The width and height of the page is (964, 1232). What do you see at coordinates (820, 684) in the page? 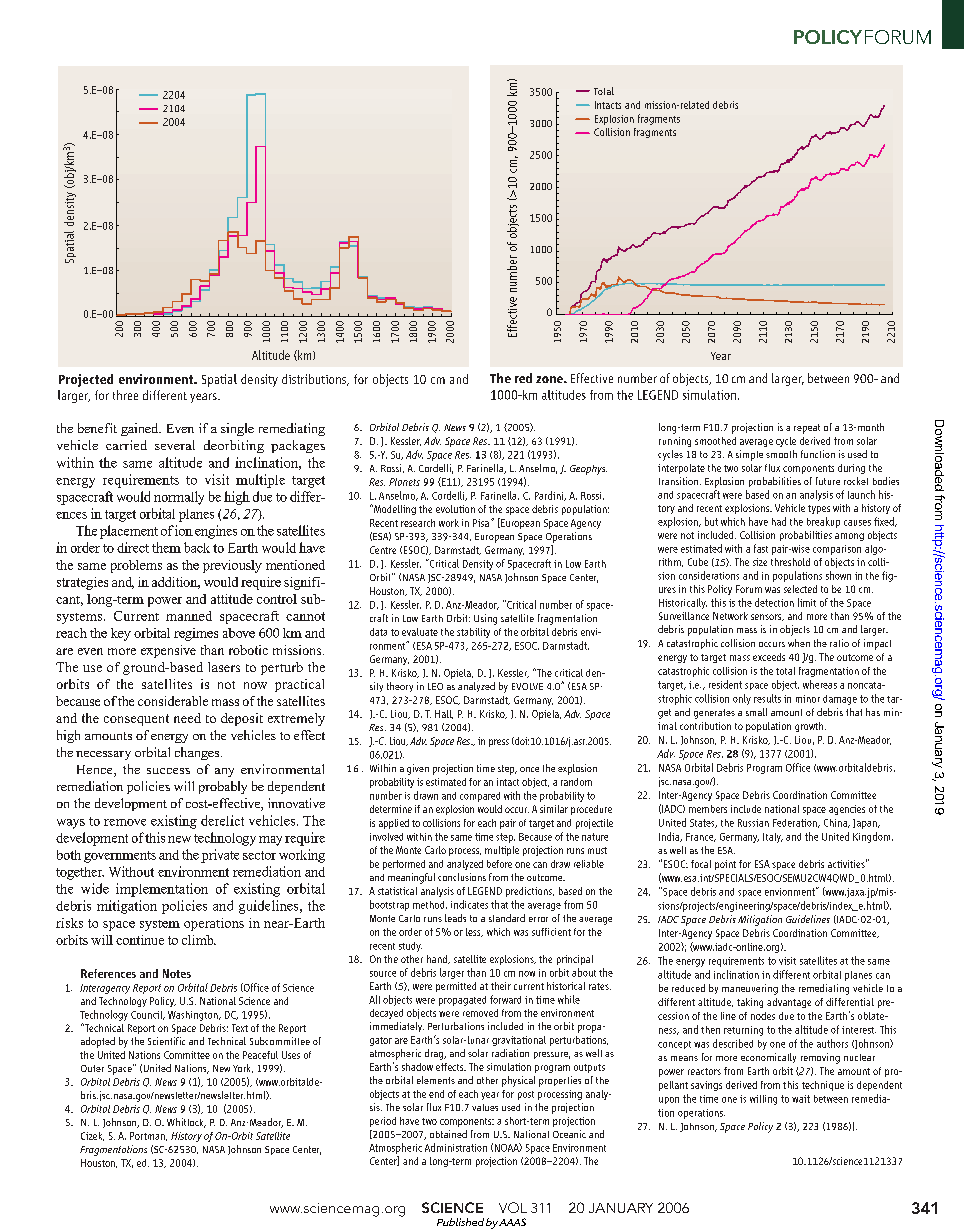
I see `whereas` at bounding box center [820, 684].
